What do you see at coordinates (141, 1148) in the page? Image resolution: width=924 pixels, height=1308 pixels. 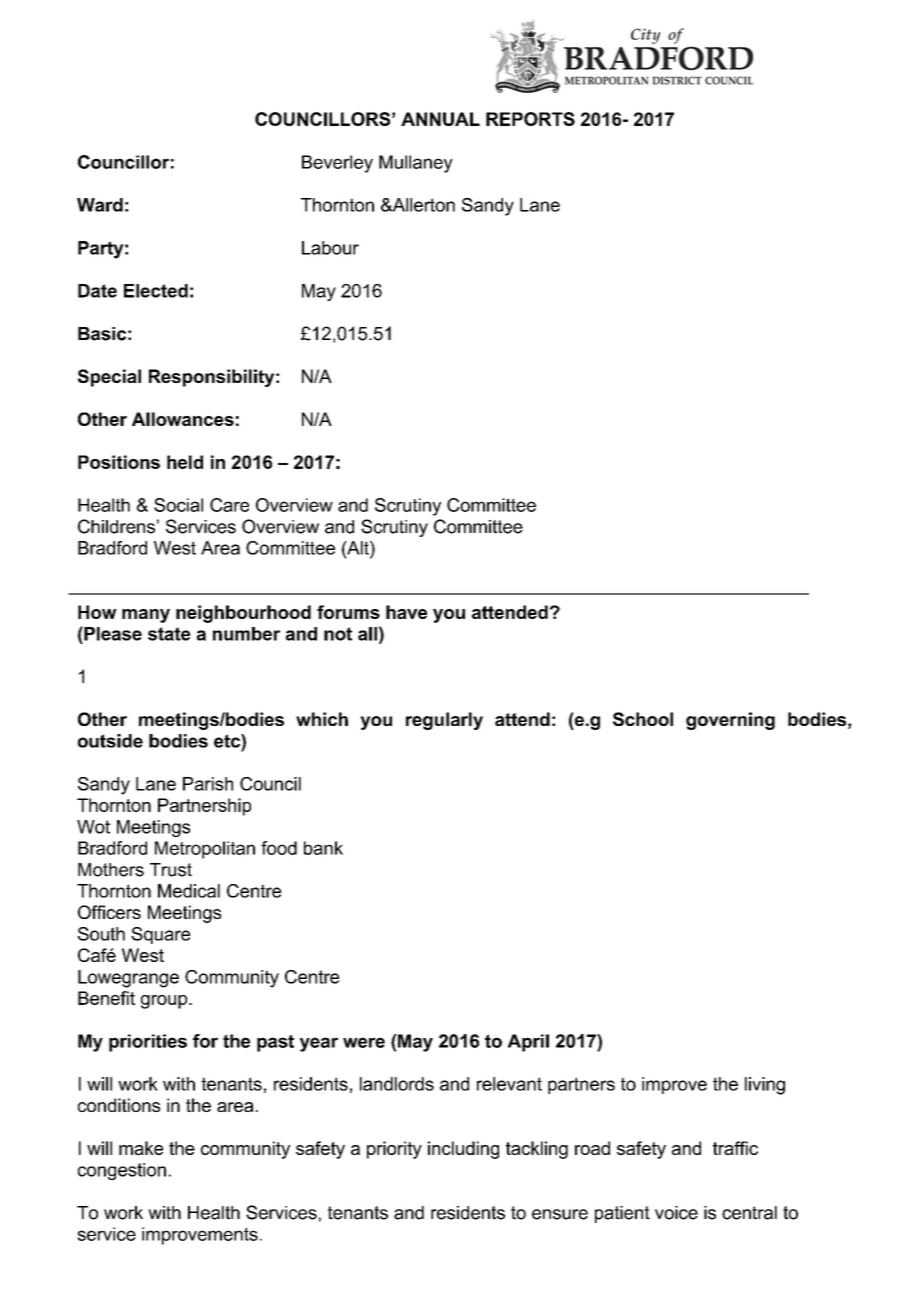 I see `make` at bounding box center [141, 1148].
